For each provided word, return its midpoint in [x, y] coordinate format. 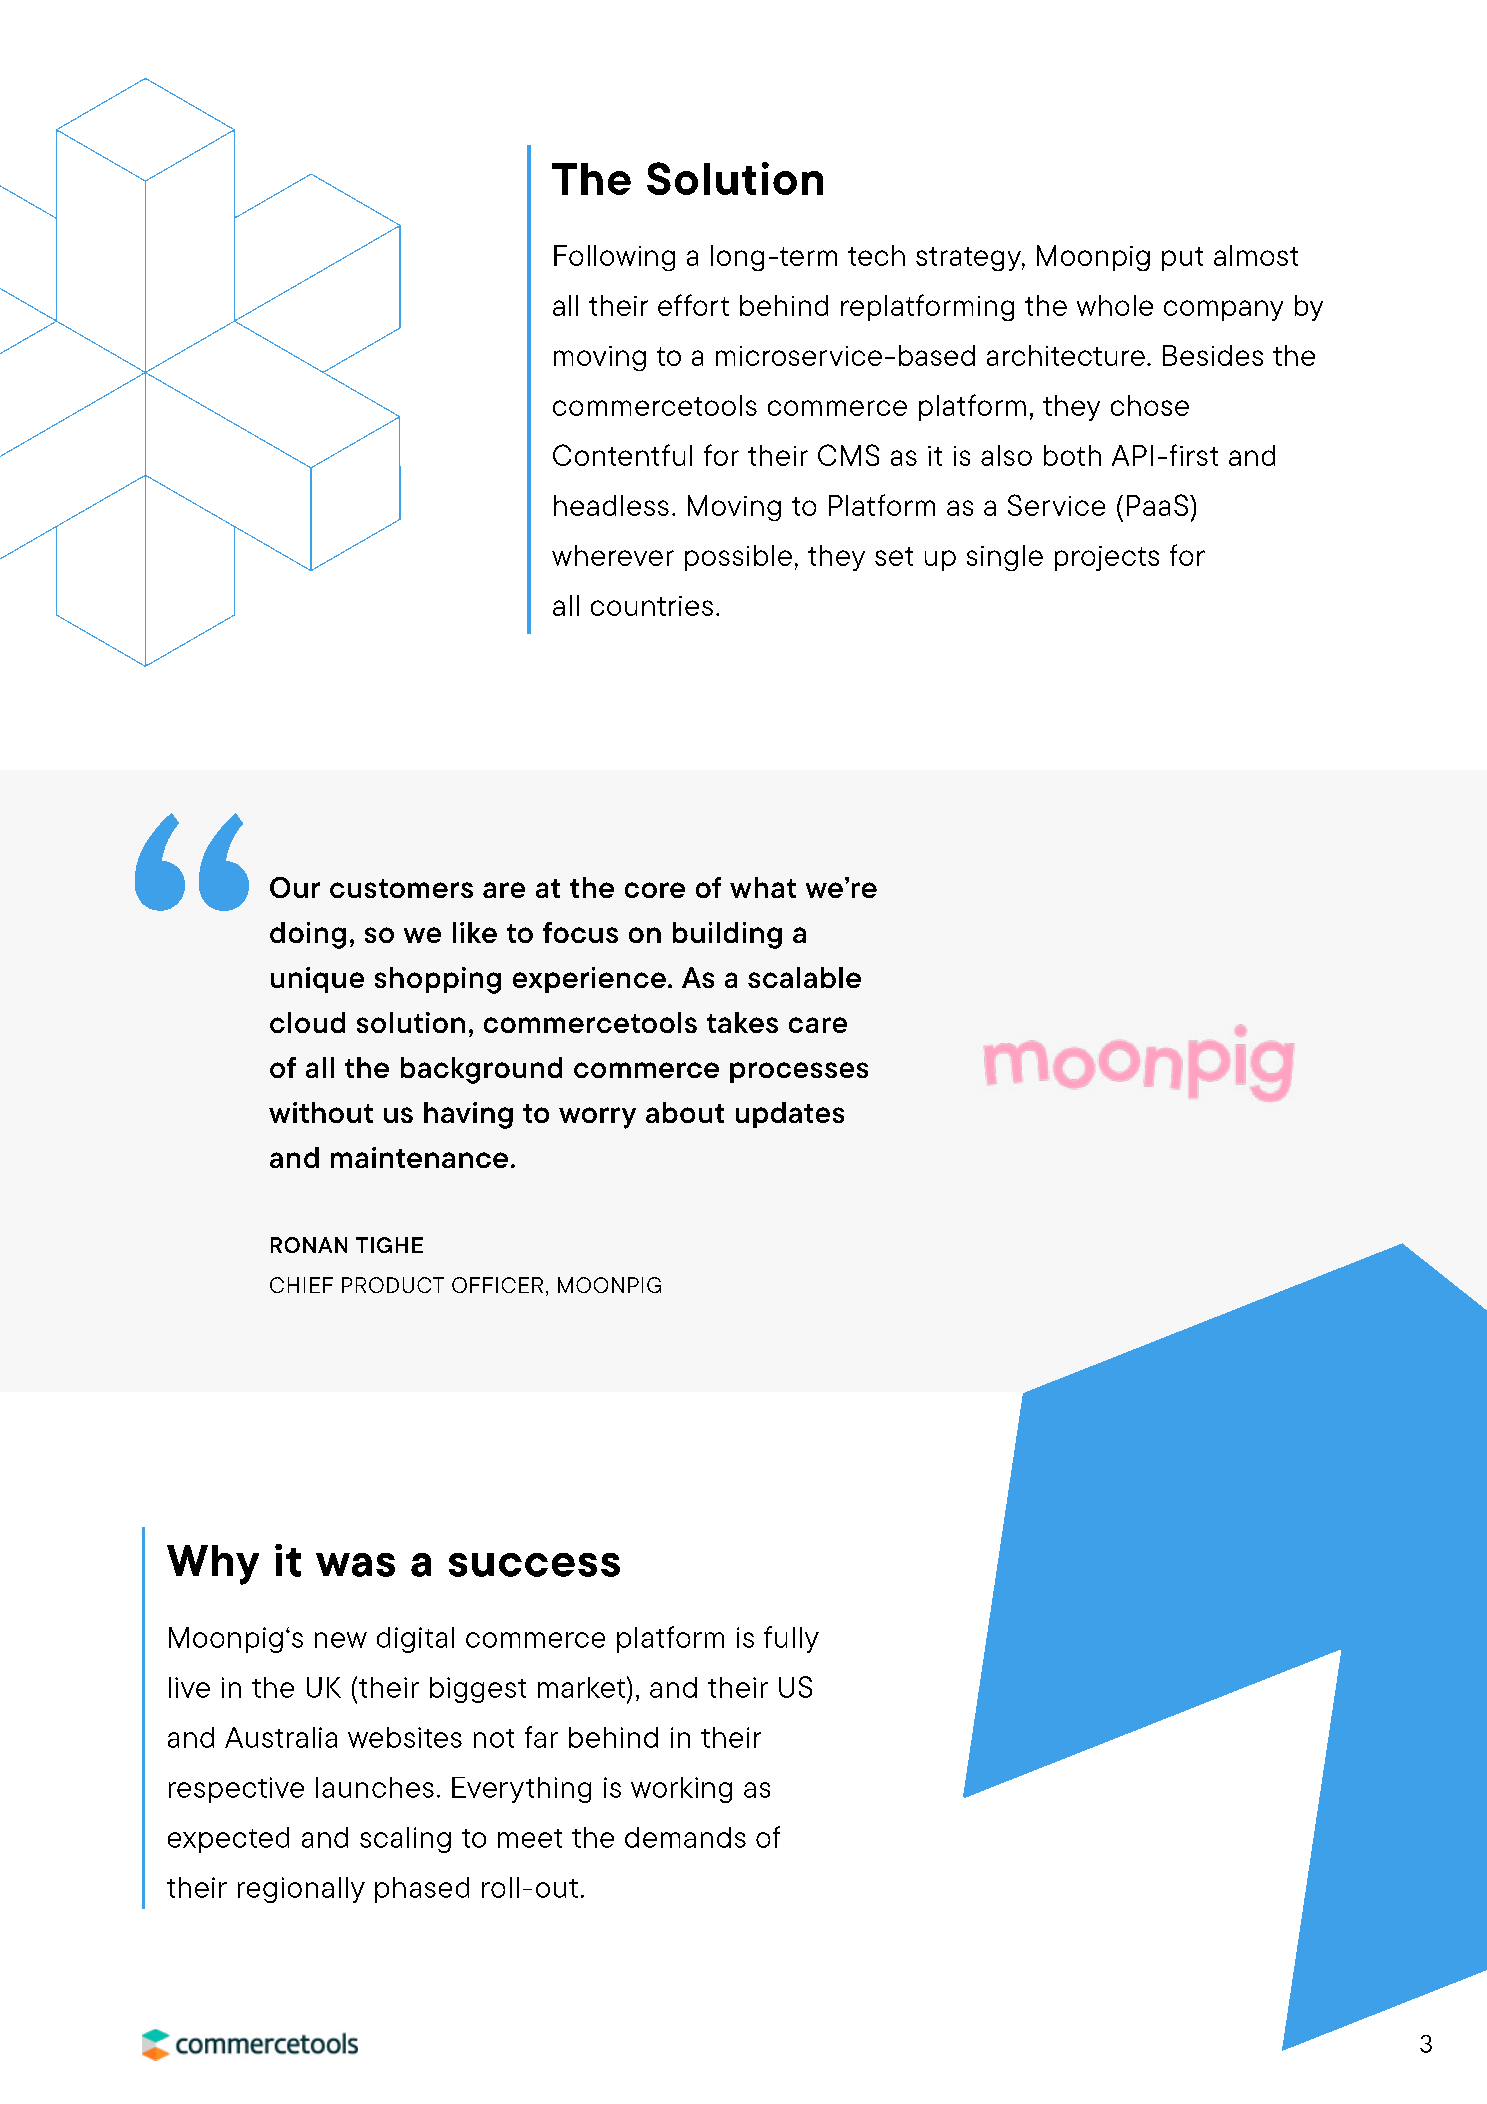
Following [614, 258]
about [685, 1112]
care [818, 1025]
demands [685, 1837]
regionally [301, 1890]
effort [693, 305]
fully [791, 1639]
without [321, 1112]
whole [1115, 305]
